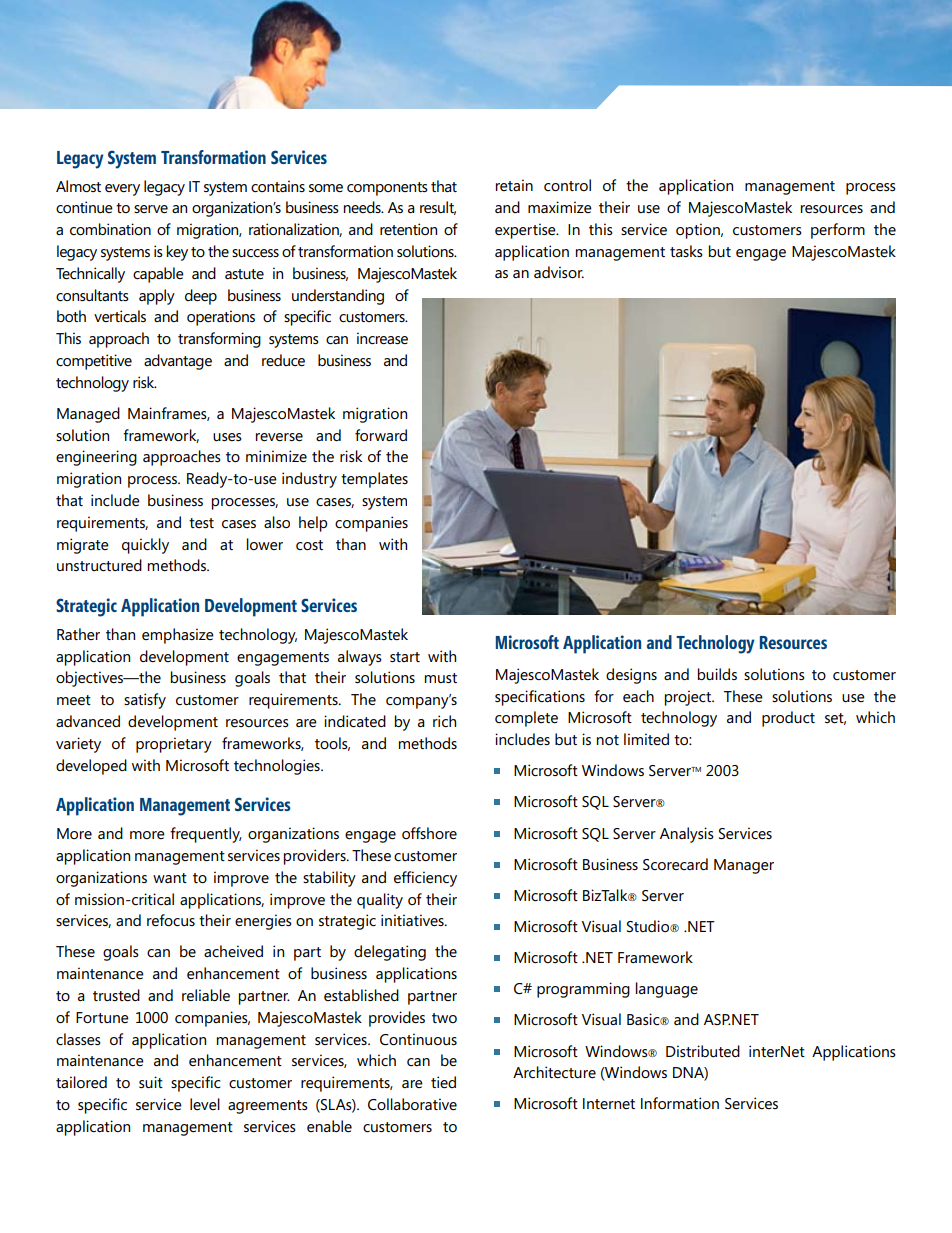 Image resolution: width=952 pixels, height=1233 pixels. What do you see at coordinates (178, 636) in the screenshot?
I see `emphasize` at bounding box center [178, 636].
